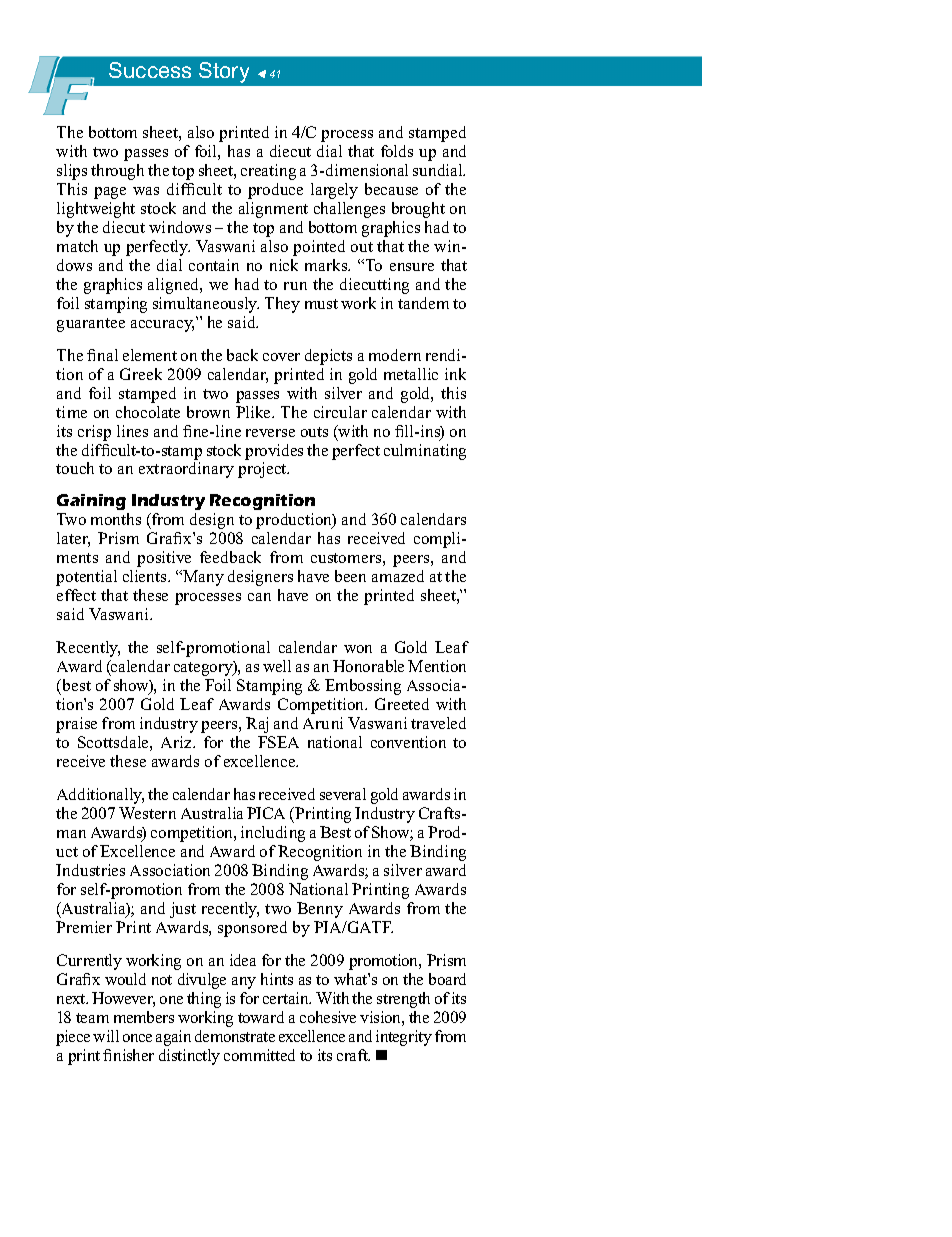 The height and width of the document is (1237, 952). I want to click on can, so click(259, 597).
